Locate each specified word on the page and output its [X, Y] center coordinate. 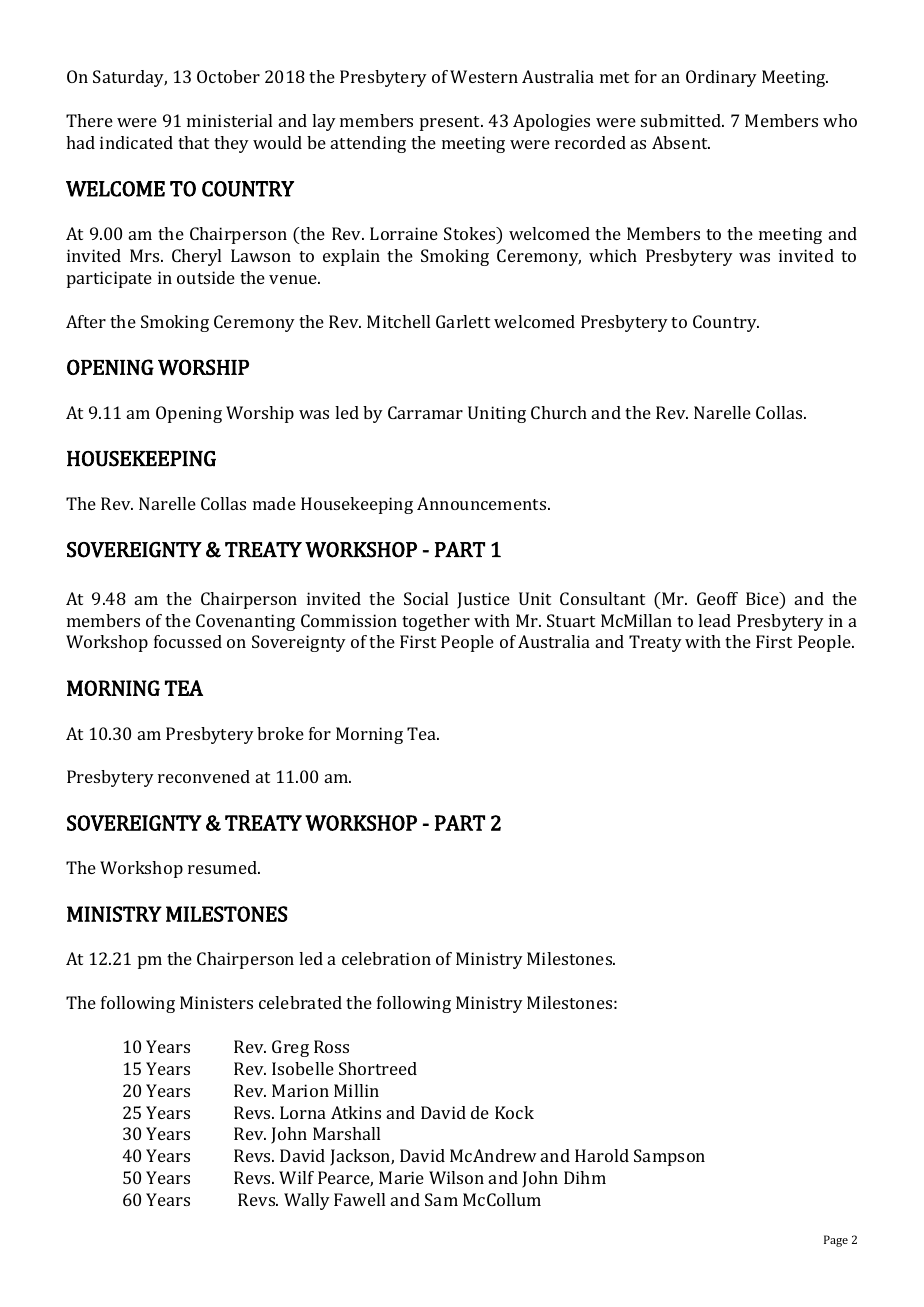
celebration [386, 958]
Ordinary [721, 78]
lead [714, 620]
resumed [224, 867]
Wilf [296, 1177]
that [193, 142]
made [274, 503]
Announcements [483, 503]
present [451, 123]
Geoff [717, 598]
